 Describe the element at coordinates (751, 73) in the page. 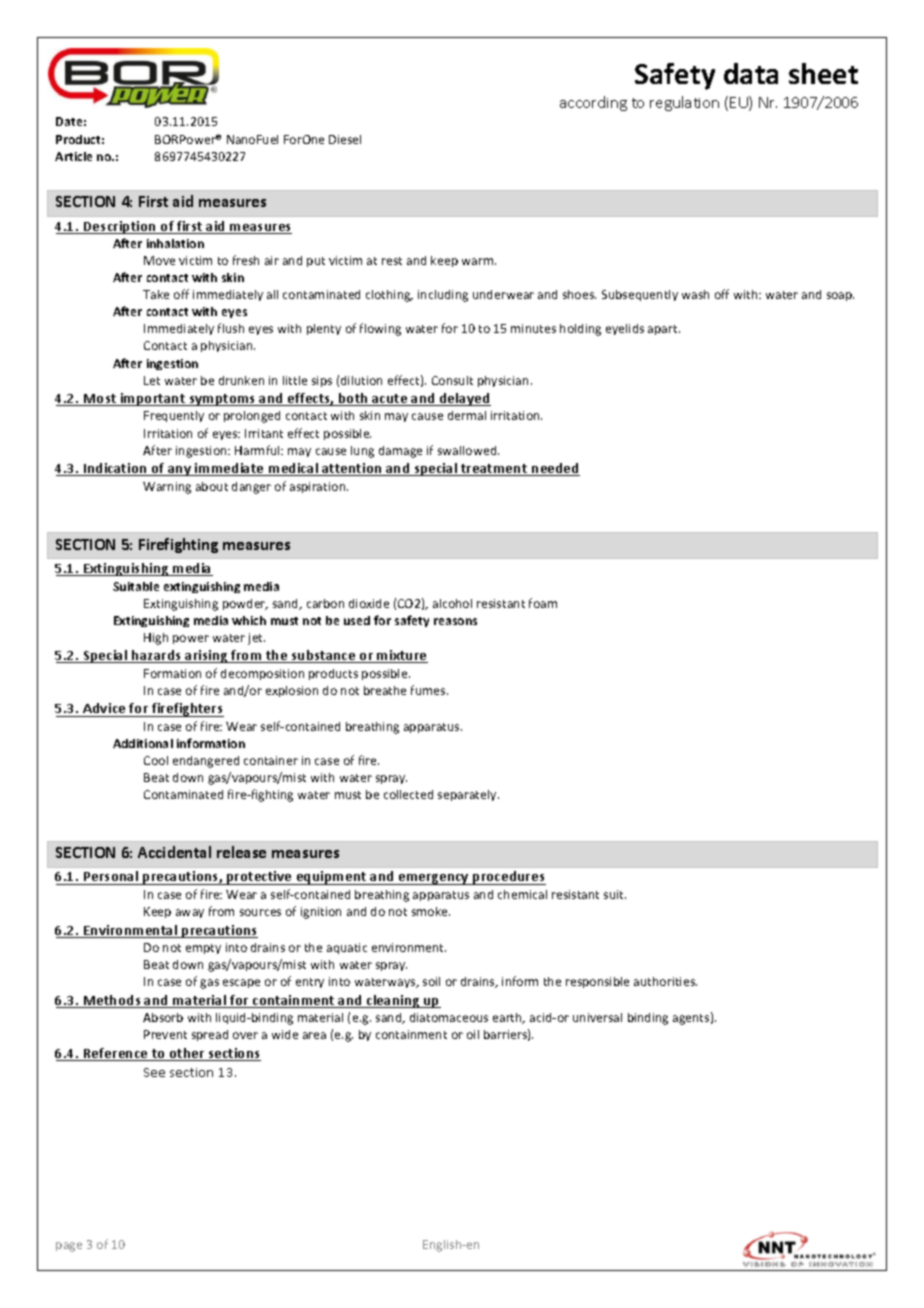

I see `data` at that location.
